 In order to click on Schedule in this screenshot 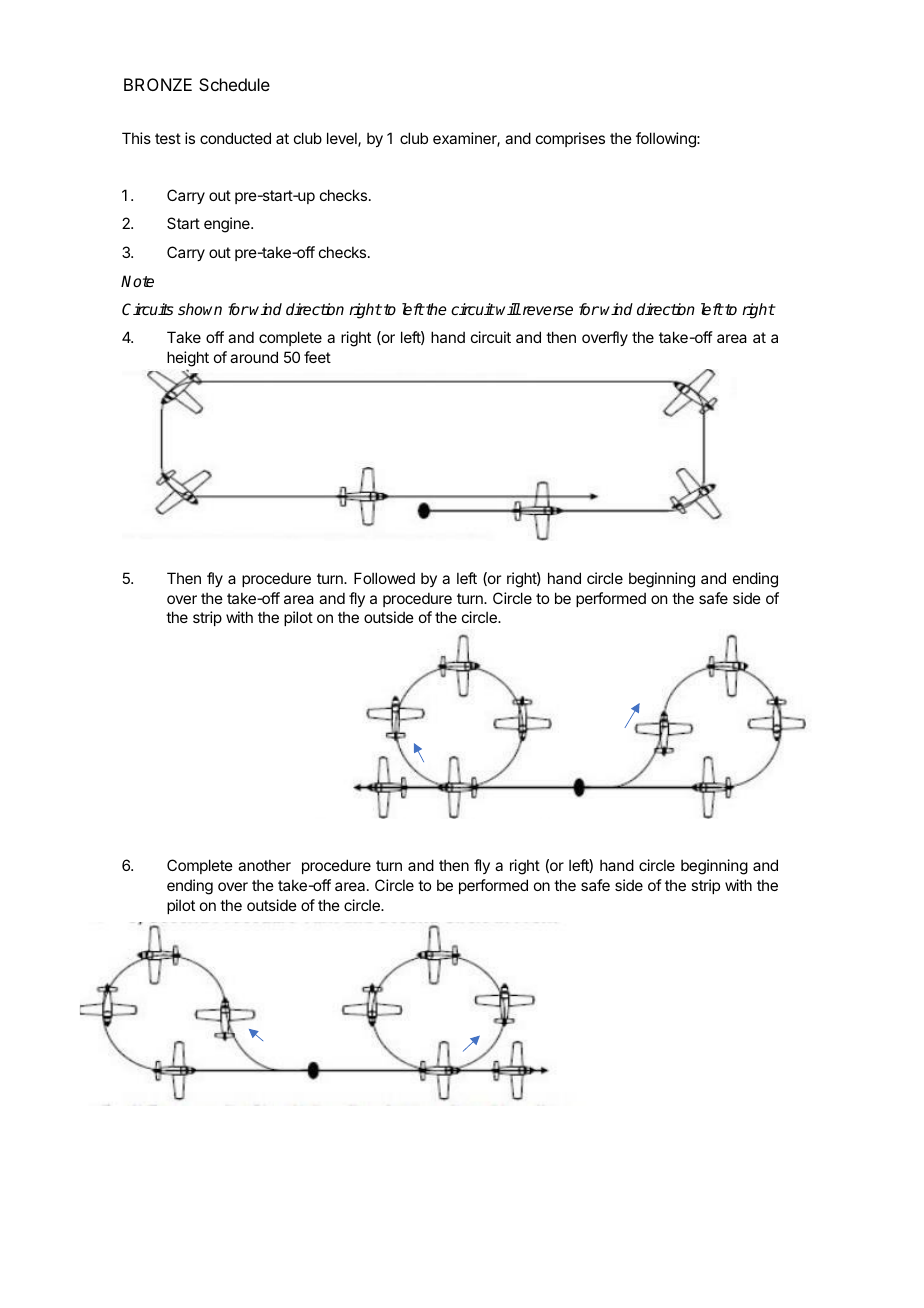, I will do `click(234, 84)`.
